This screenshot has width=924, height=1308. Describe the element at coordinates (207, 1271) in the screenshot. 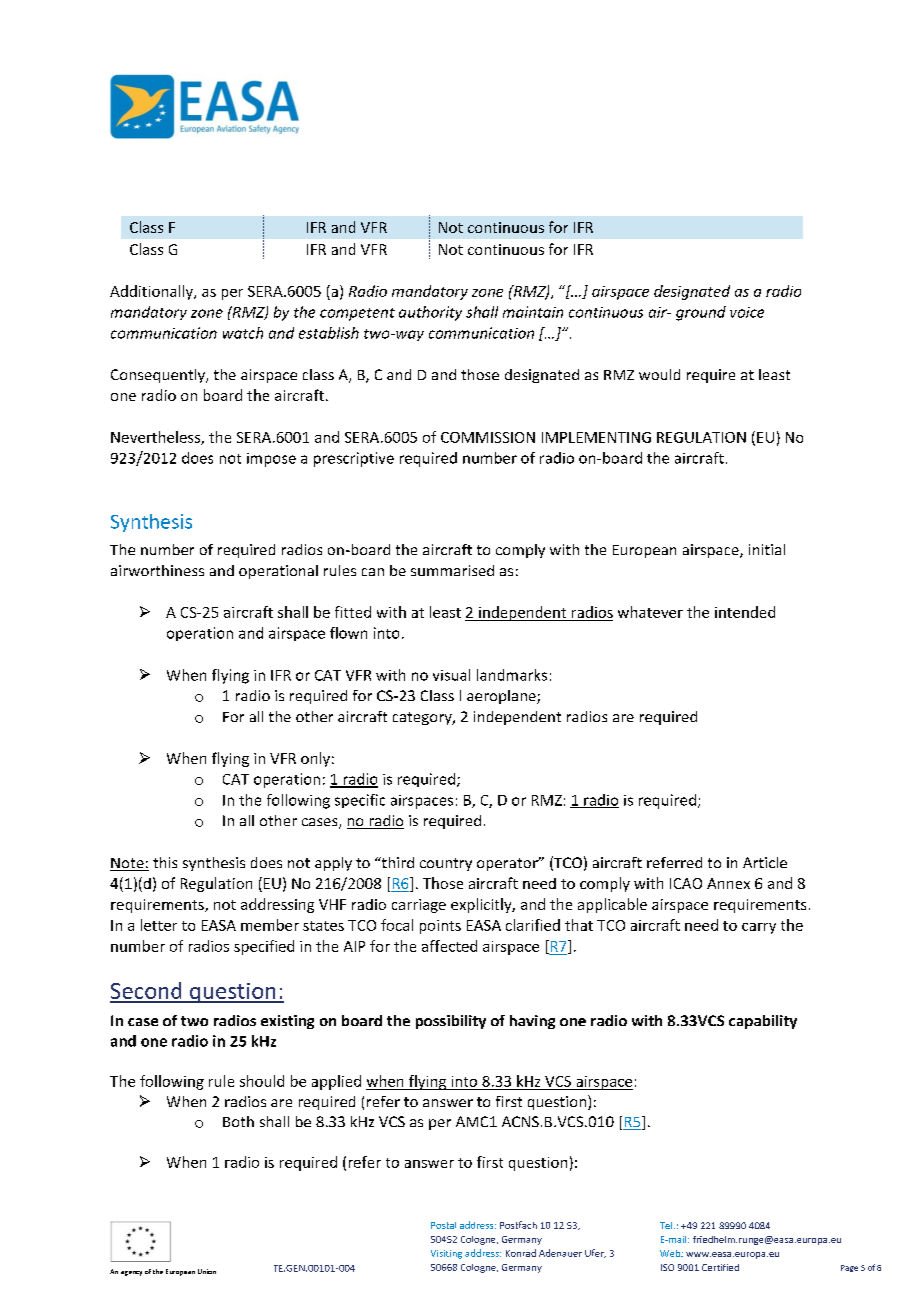

I see `Union` at that location.
